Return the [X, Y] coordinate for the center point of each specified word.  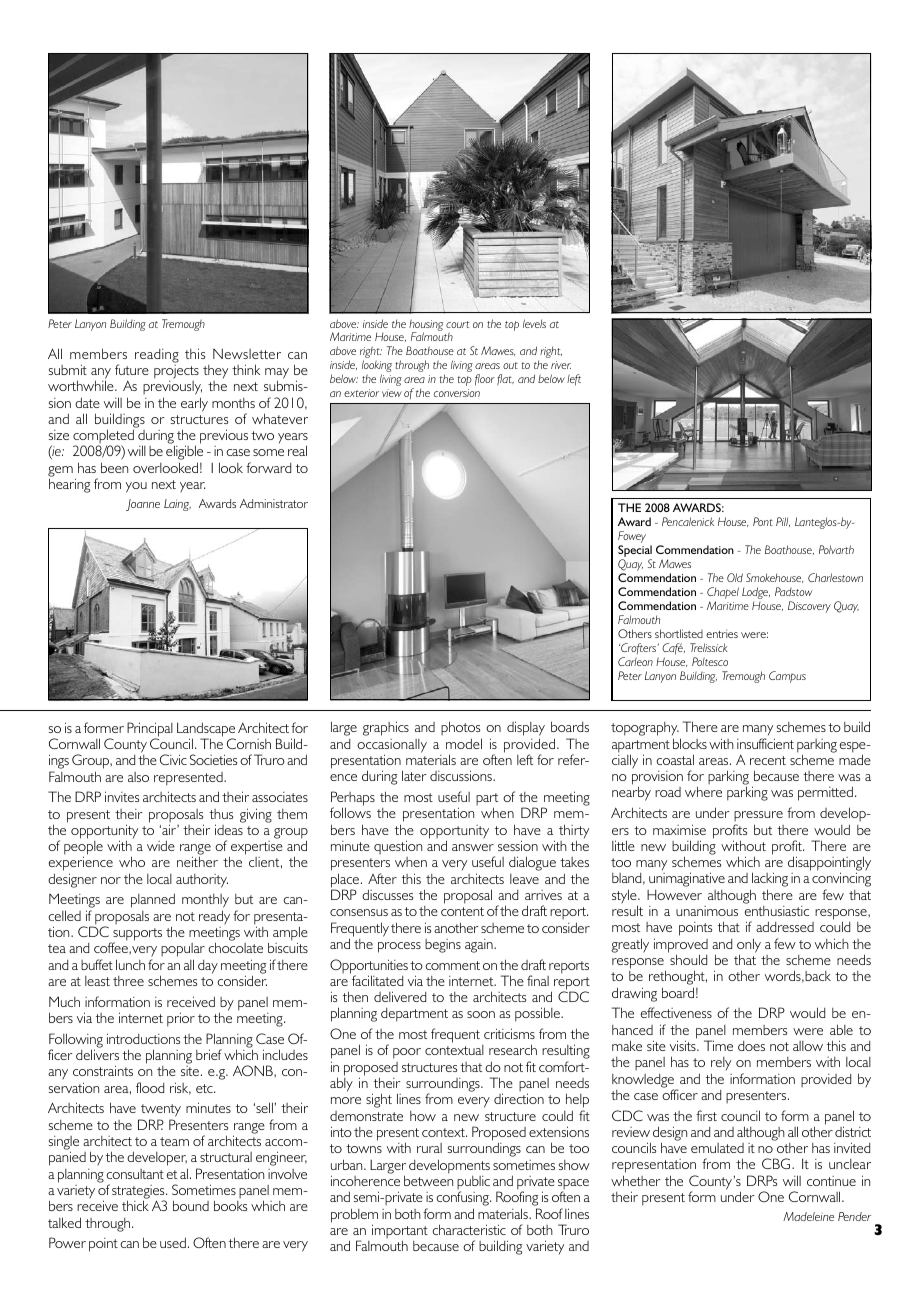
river [561, 365]
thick [135, 1205]
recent [768, 760]
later [414, 775]
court [457, 324]
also [138, 777]
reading [157, 356]
